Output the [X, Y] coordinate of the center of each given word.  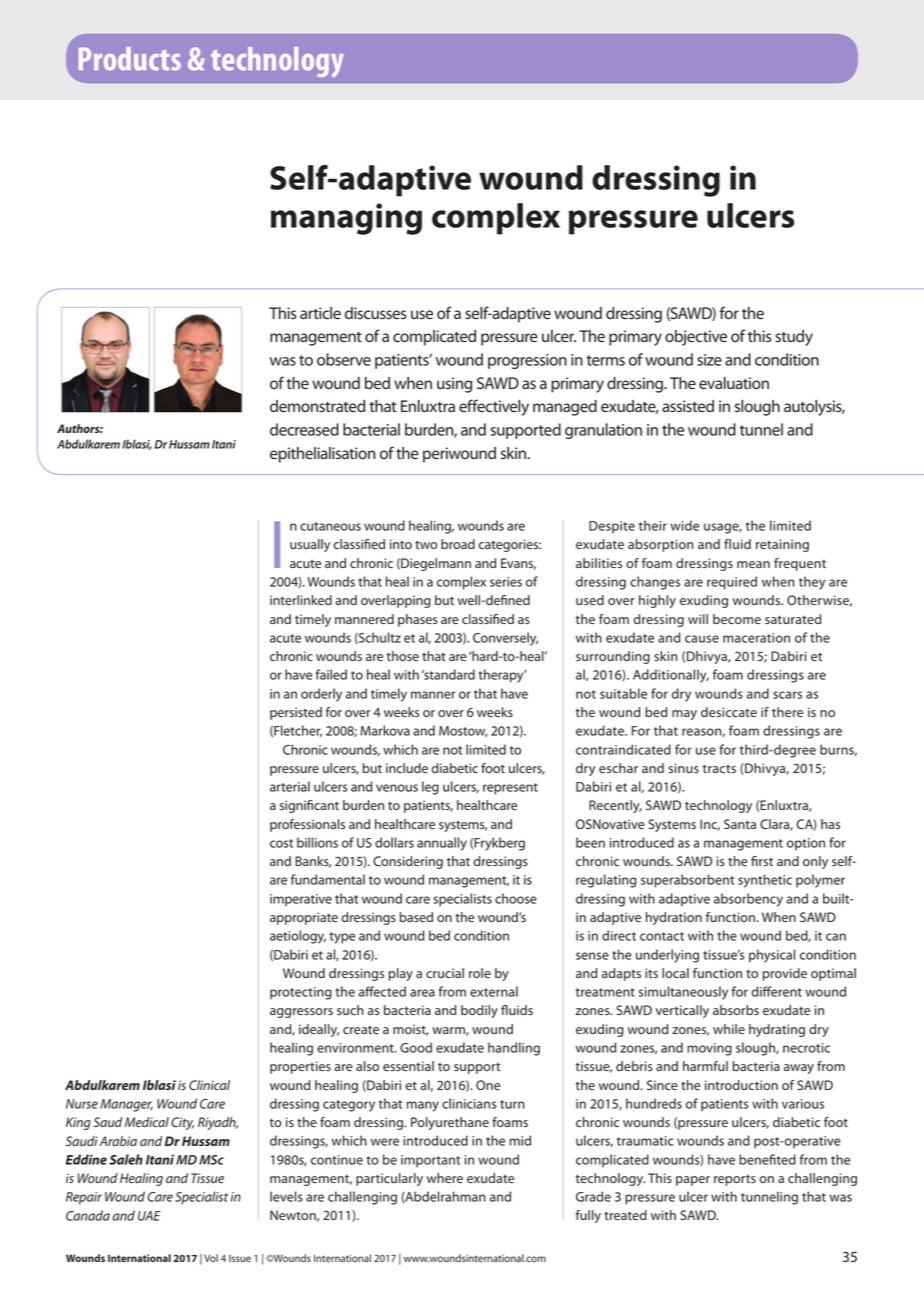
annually [442, 844]
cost [281, 843]
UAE [149, 1216]
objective [696, 338]
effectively [494, 407]
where [444, 1178]
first [762, 861]
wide [685, 525]
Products [130, 59]
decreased [304, 429]
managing [346, 219]
